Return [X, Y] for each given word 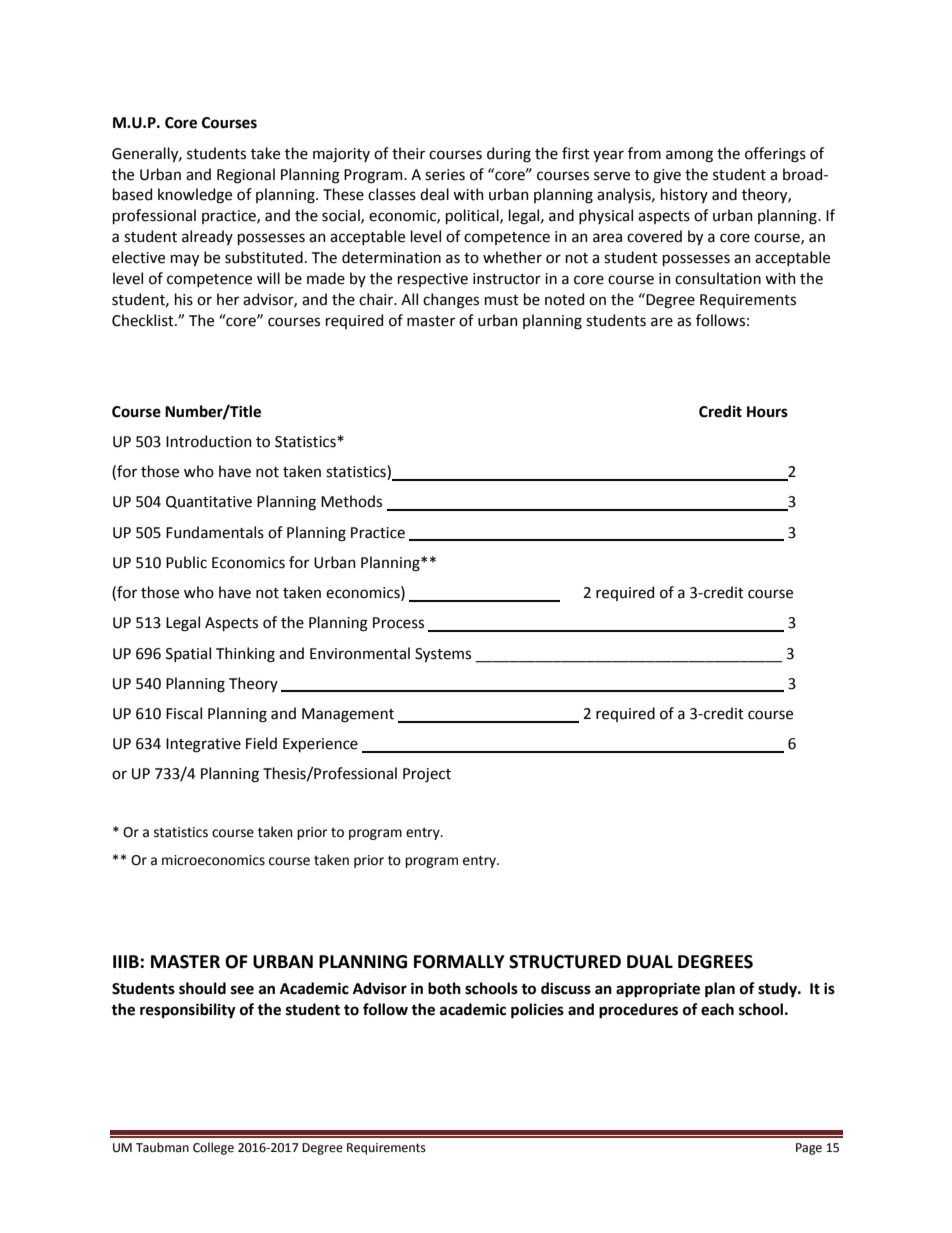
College [213, 1148]
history [684, 195]
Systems [443, 655]
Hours [767, 412]
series [445, 175]
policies [537, 1011]
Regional [246, 176]
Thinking [245, 655]
